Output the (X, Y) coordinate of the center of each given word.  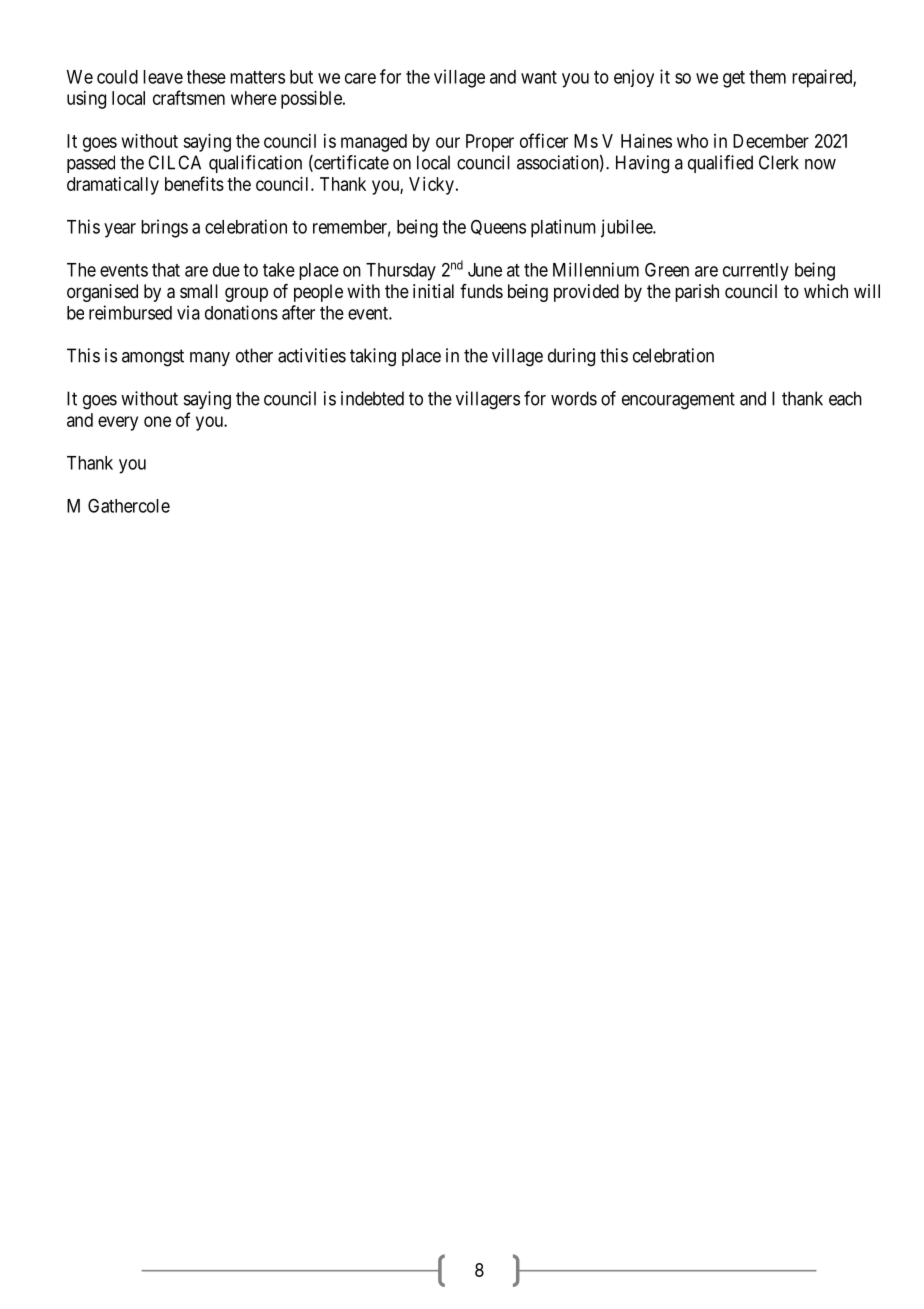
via (188, 312)
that (166, 270)
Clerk (779, 162)
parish (697, 293)
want (539, 77)
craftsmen (189, 97)
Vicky (431, 186)
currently (756, 272)
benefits (194, 183)
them (767, 77)
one (157, 421)
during (571, 357)
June (485, 270)
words (574, 398)
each (845, 398)
